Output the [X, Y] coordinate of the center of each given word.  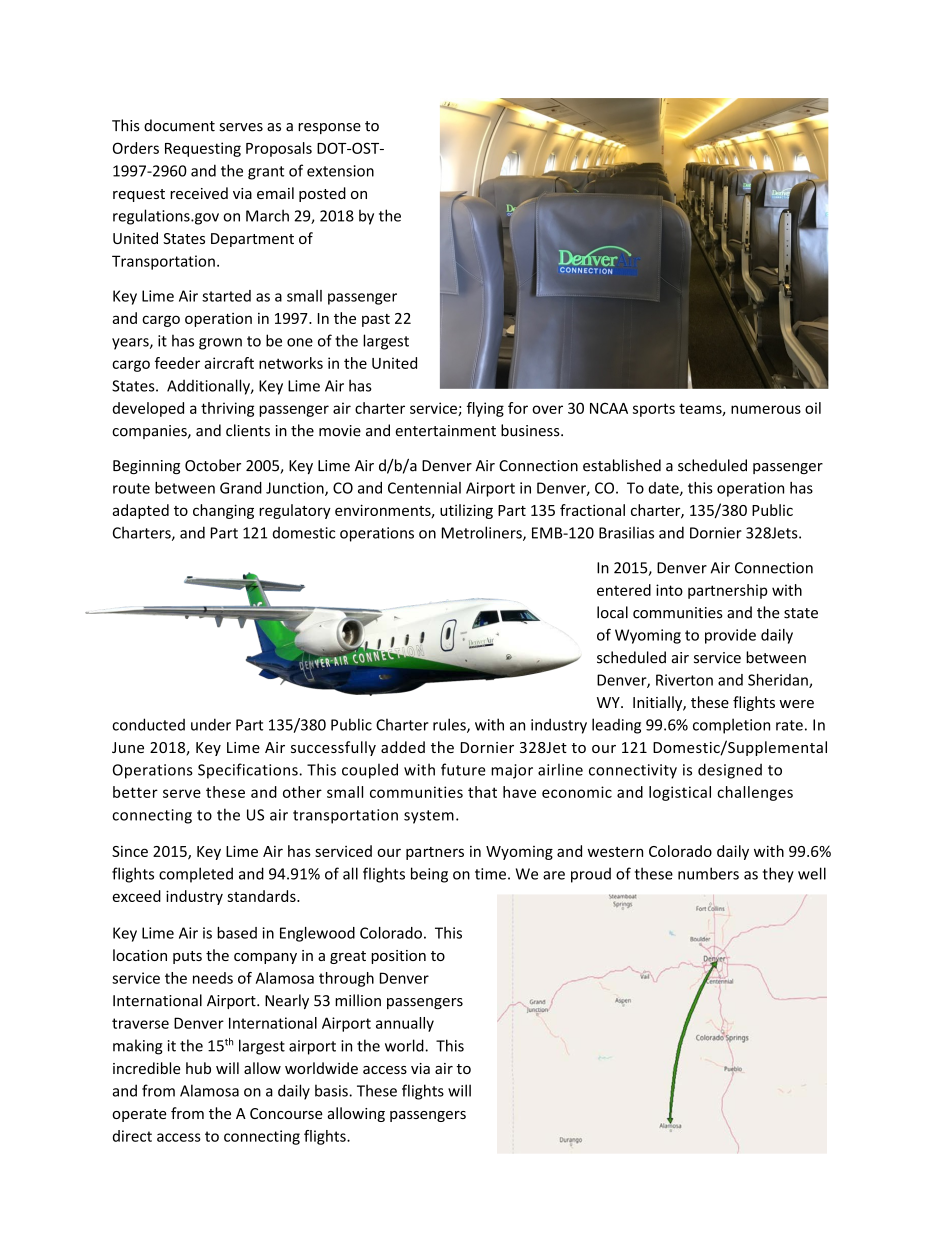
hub [198, 1068]
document [179, 125]
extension [340, 171]
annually [405, 1024]
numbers [708, 873]
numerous [766, 409]
